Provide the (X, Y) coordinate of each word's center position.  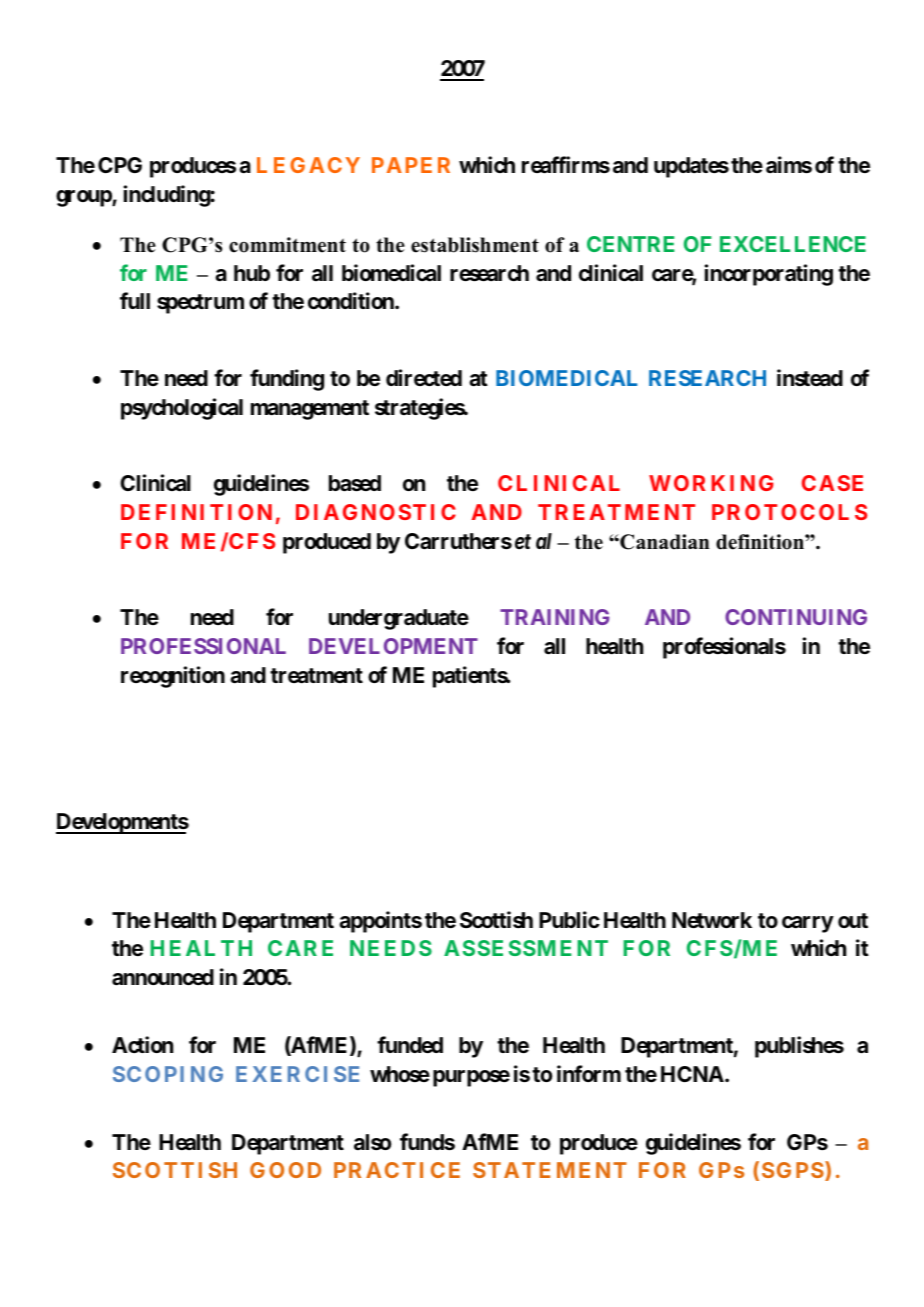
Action (142, 1044)
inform (589, 1073)
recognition (173, 677)
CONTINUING (796, 617)
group (84, 198)
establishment (475, 245)
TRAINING (554, 617)
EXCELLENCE (793, 244)
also (372, 1142)
